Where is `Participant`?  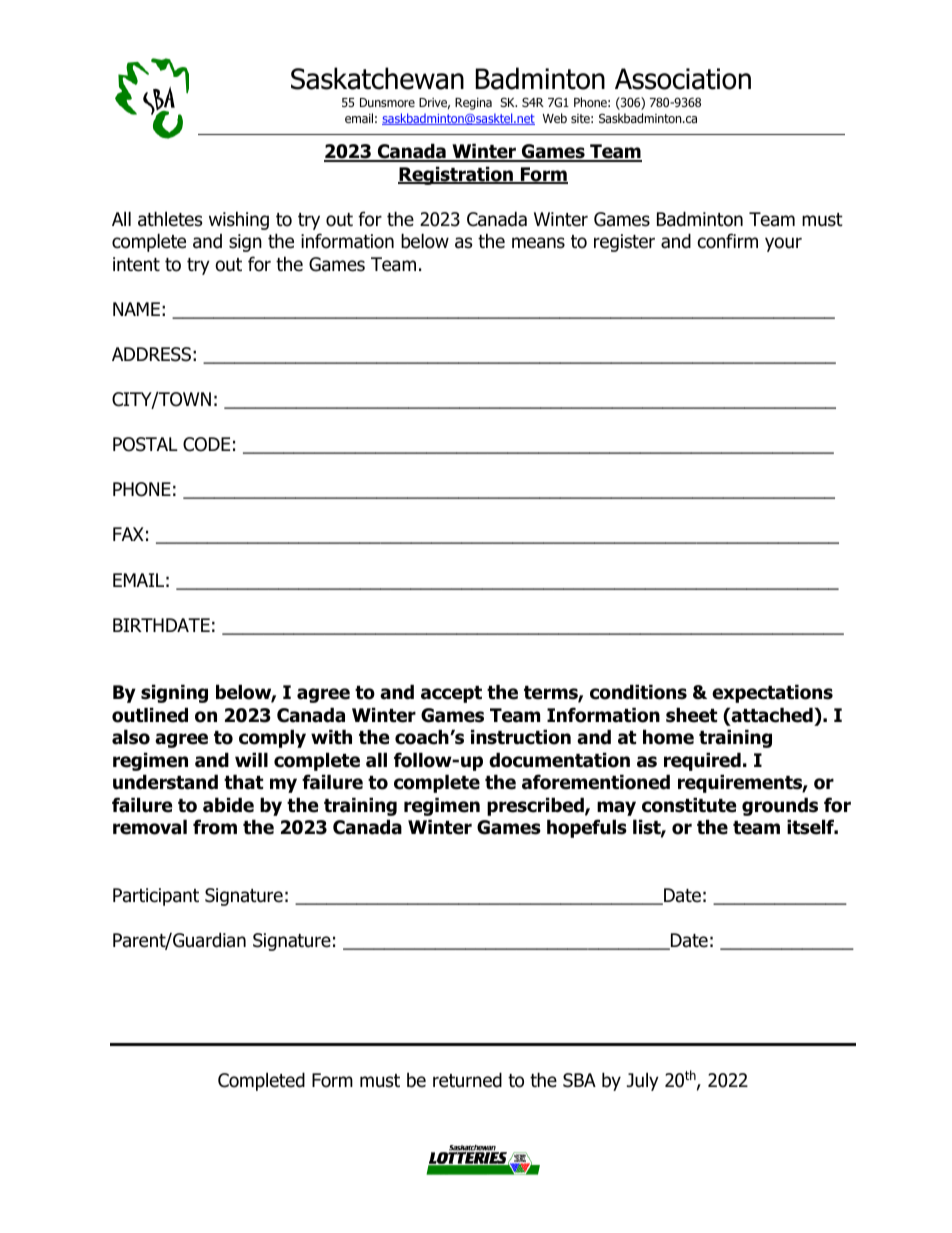 Participant is located at coordinates (156, 897).
